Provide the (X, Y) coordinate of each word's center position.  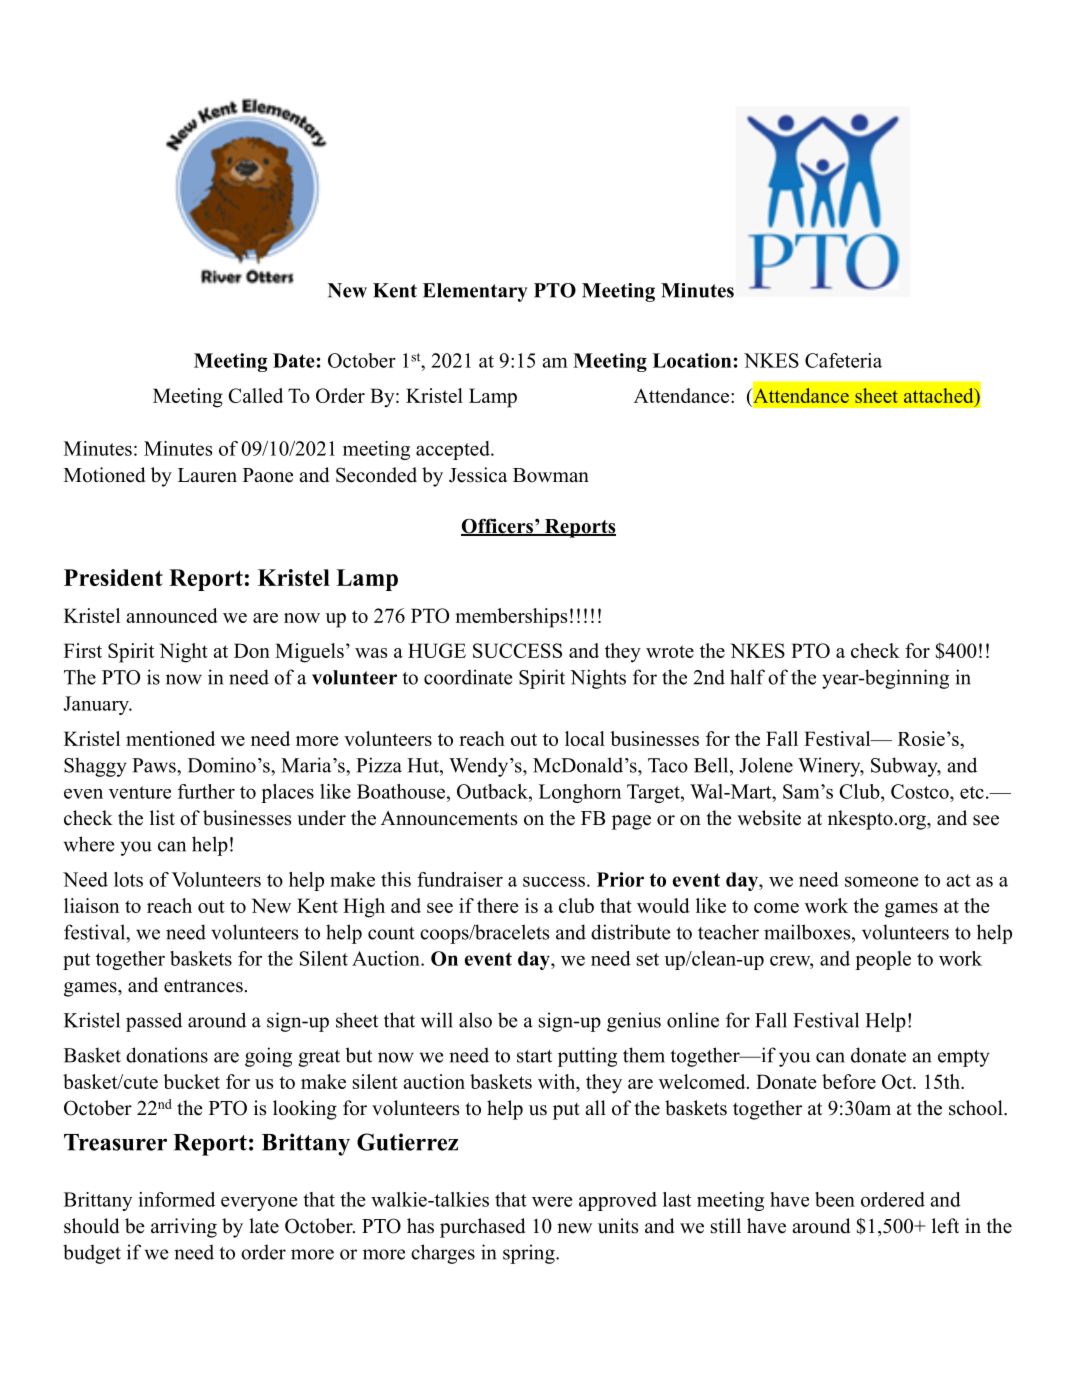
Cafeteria (843, 360)
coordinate (468, 677)
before (849, 1081)
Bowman (551, 475)
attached (940, 397)
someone (881, 881)
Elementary (475, 292)
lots (128, 879)
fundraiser (460, 879)
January (97, 705)
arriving (184, 1228)
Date (294, 360)
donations (167, 1055)
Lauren (207, 475)
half (747, 677)
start (534, 1056)
